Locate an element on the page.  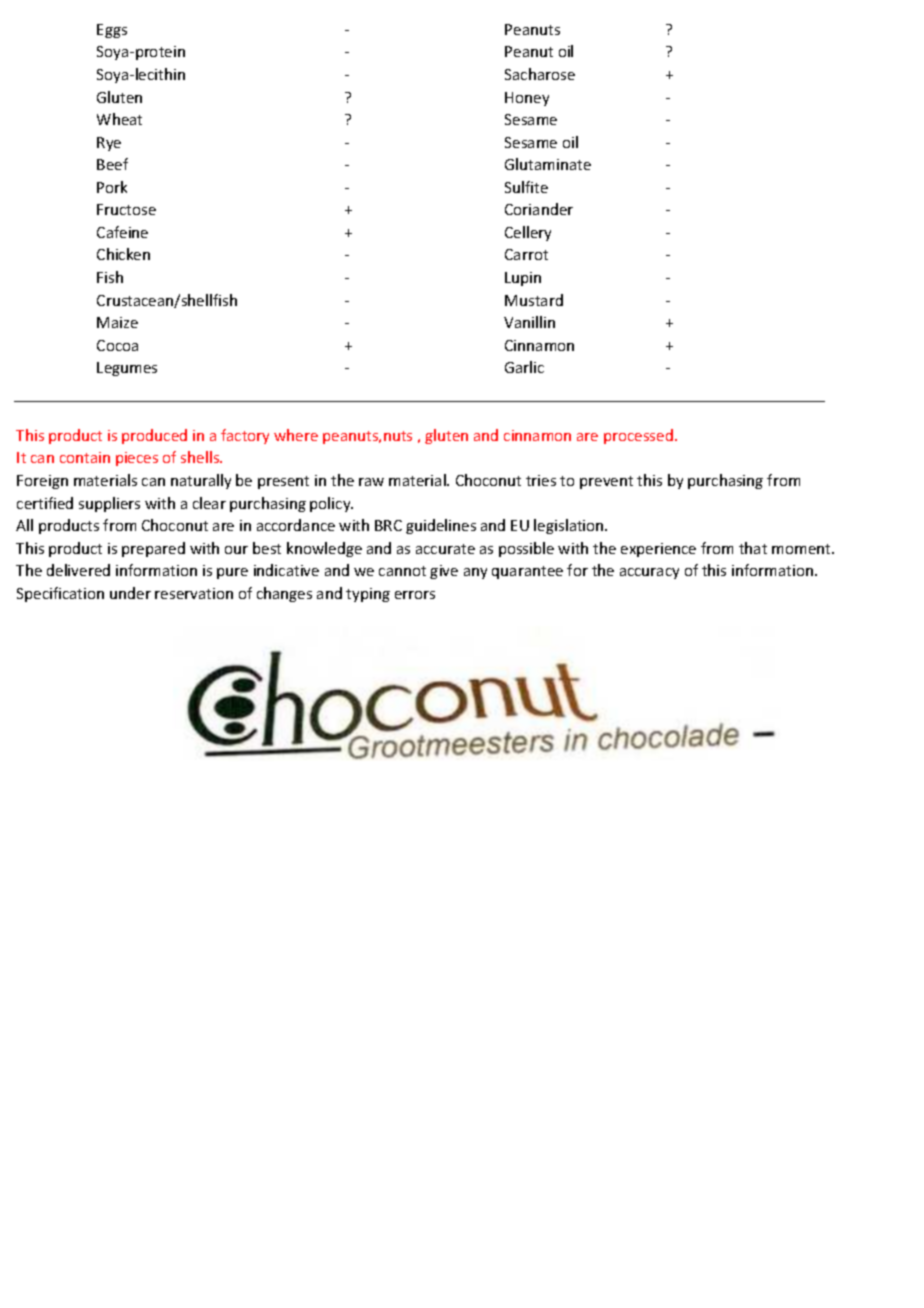
Wheat is located at coordinates (119, 119).
